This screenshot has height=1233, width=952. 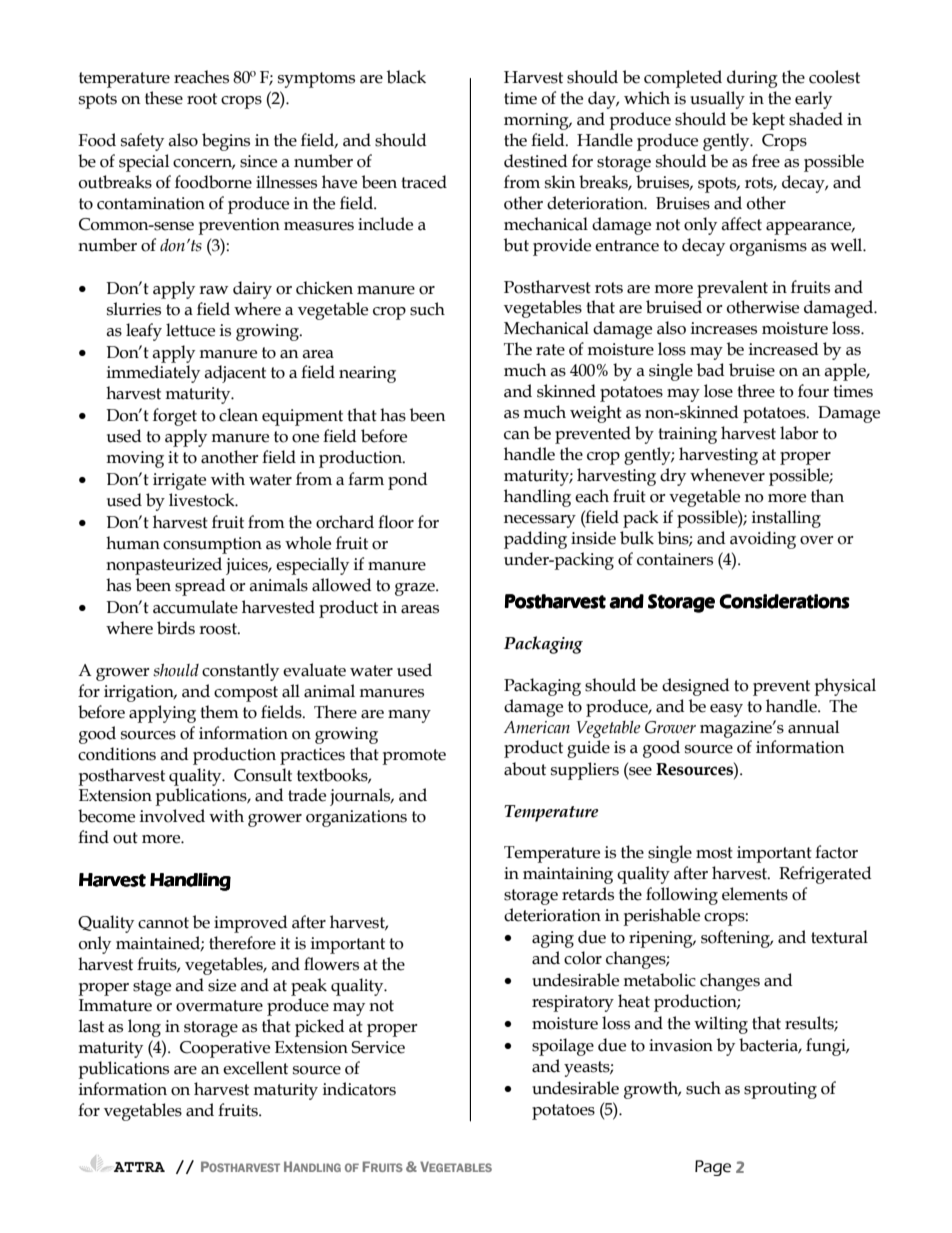 What do you see at coordinates (568, 875) in the screenshot?
I see `maintaining` at bounding box center [568, 875].
